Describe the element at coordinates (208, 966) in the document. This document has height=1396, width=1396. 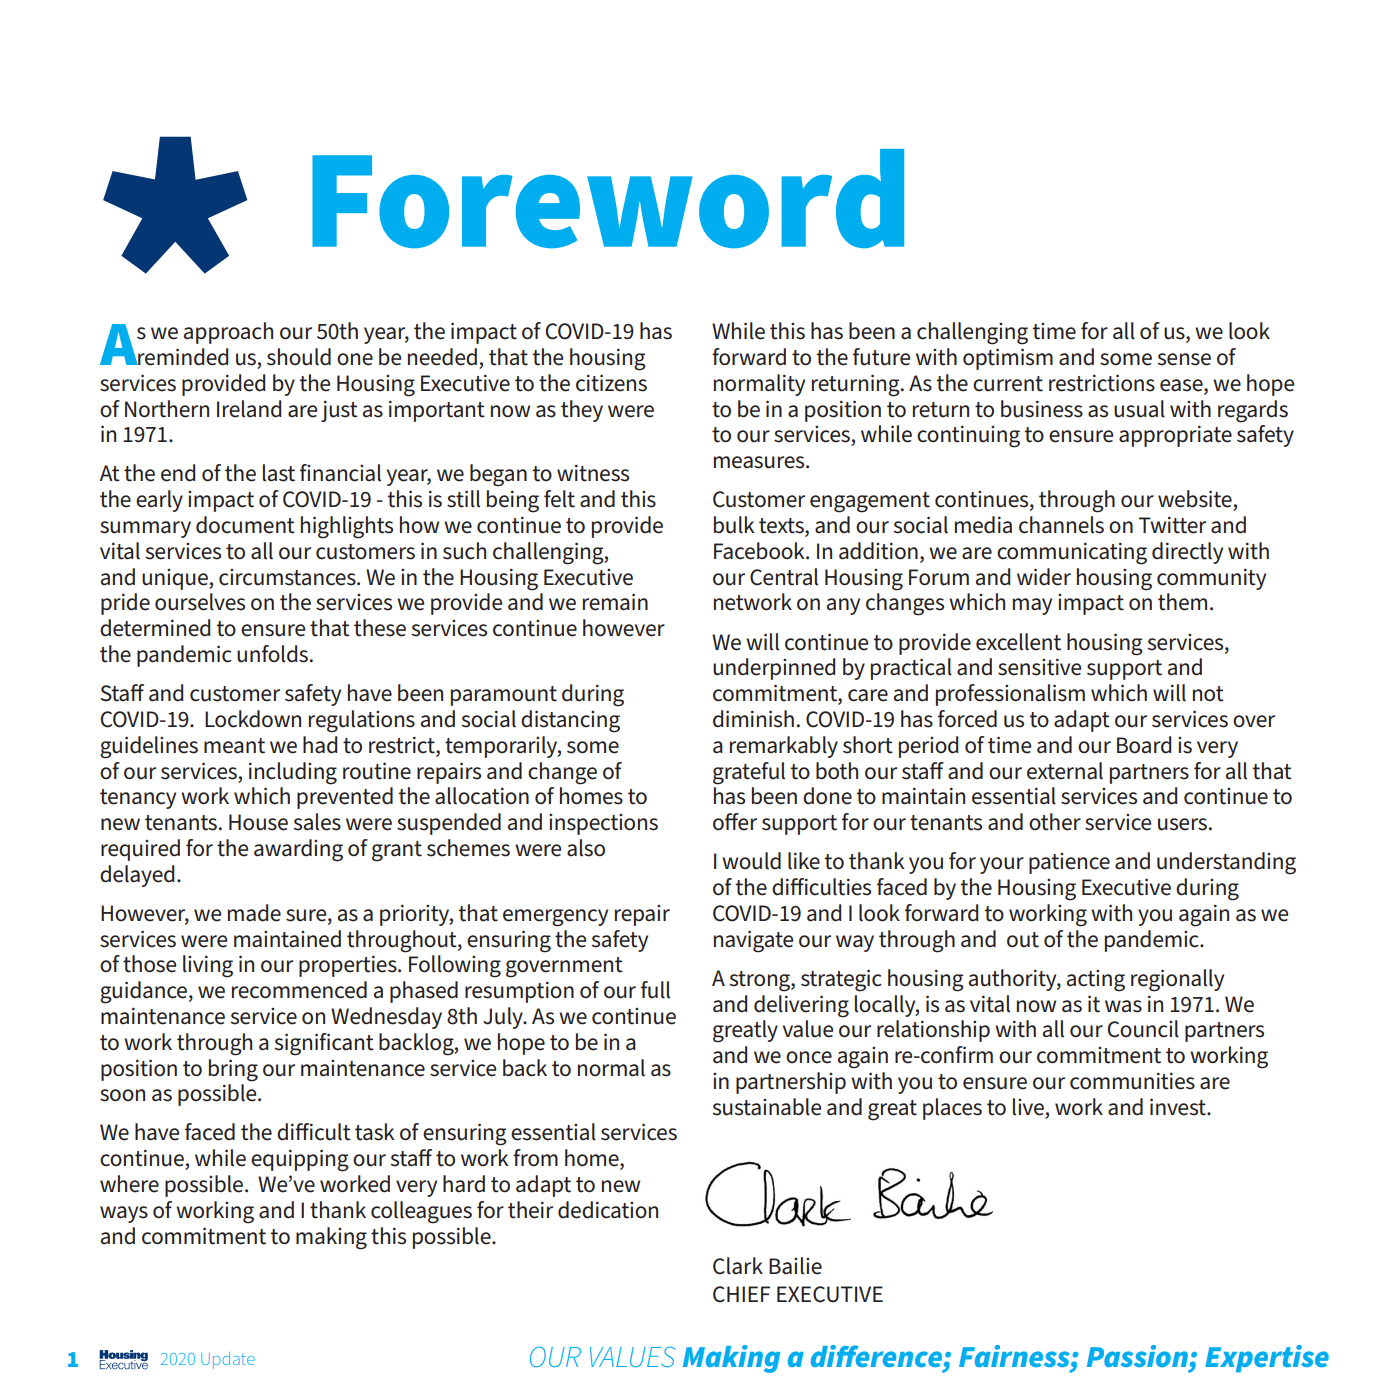
I see `living` at that location.
